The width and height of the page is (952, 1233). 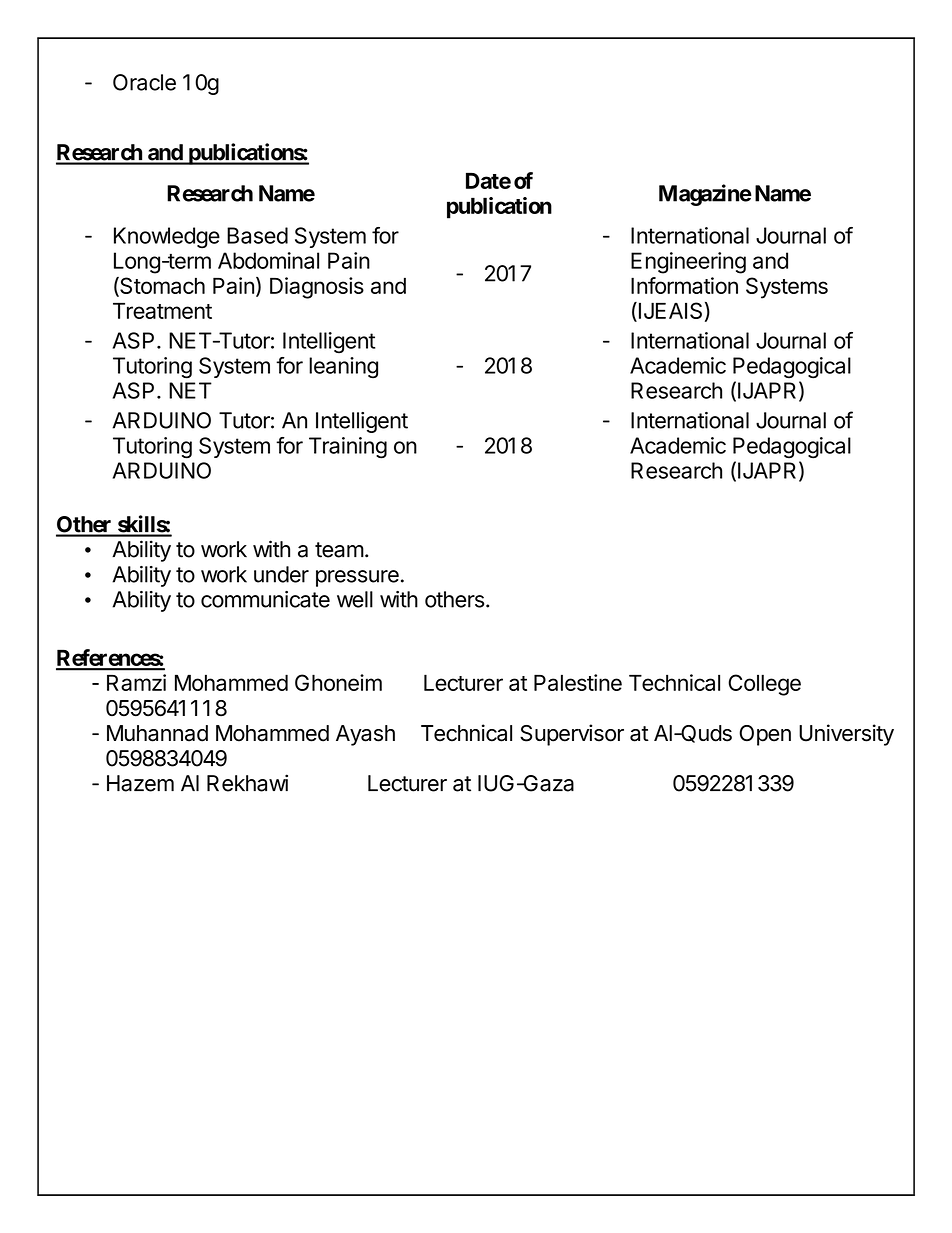 I want to click on Information, so click(x=684, y=285).
